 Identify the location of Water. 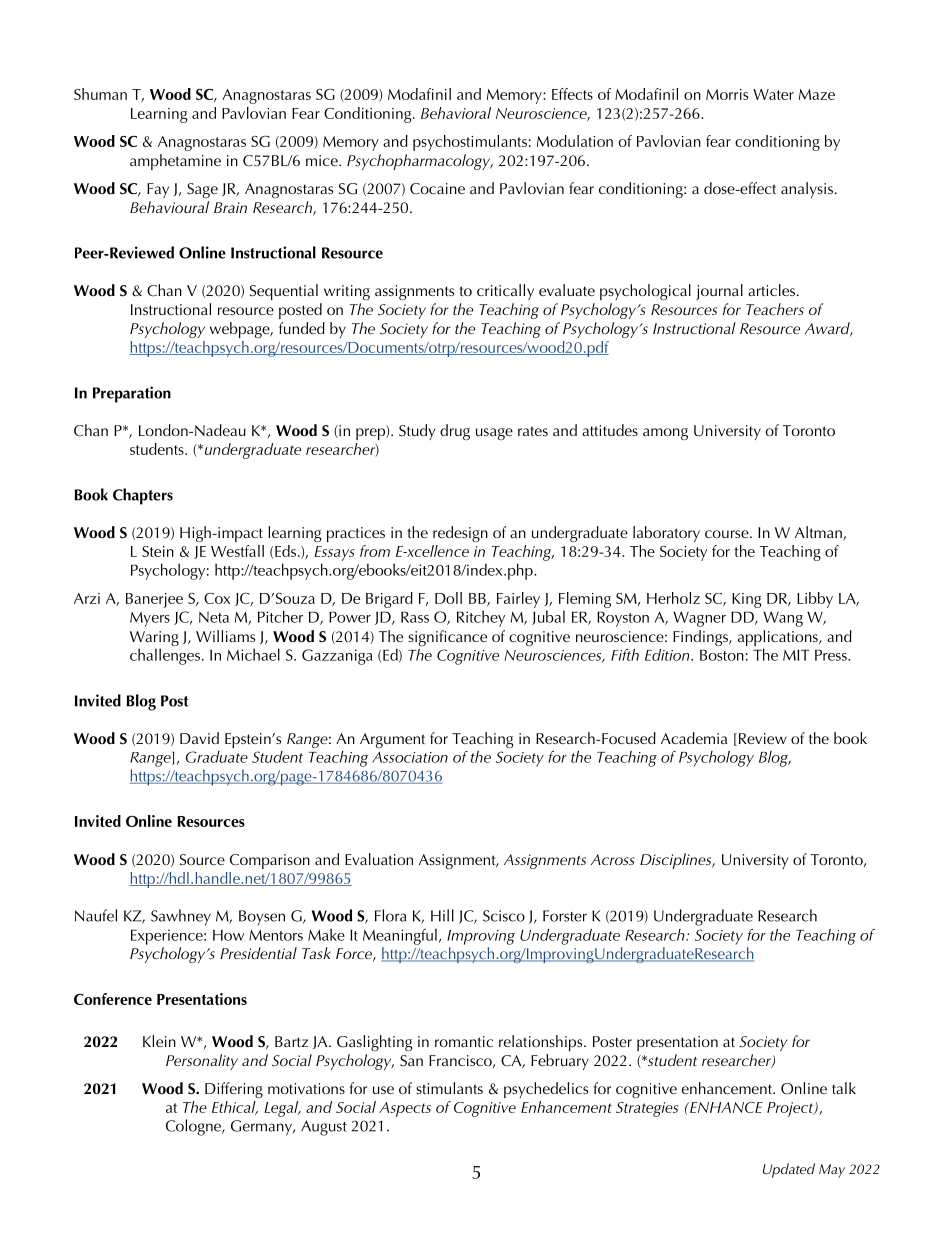
(773, 94).
